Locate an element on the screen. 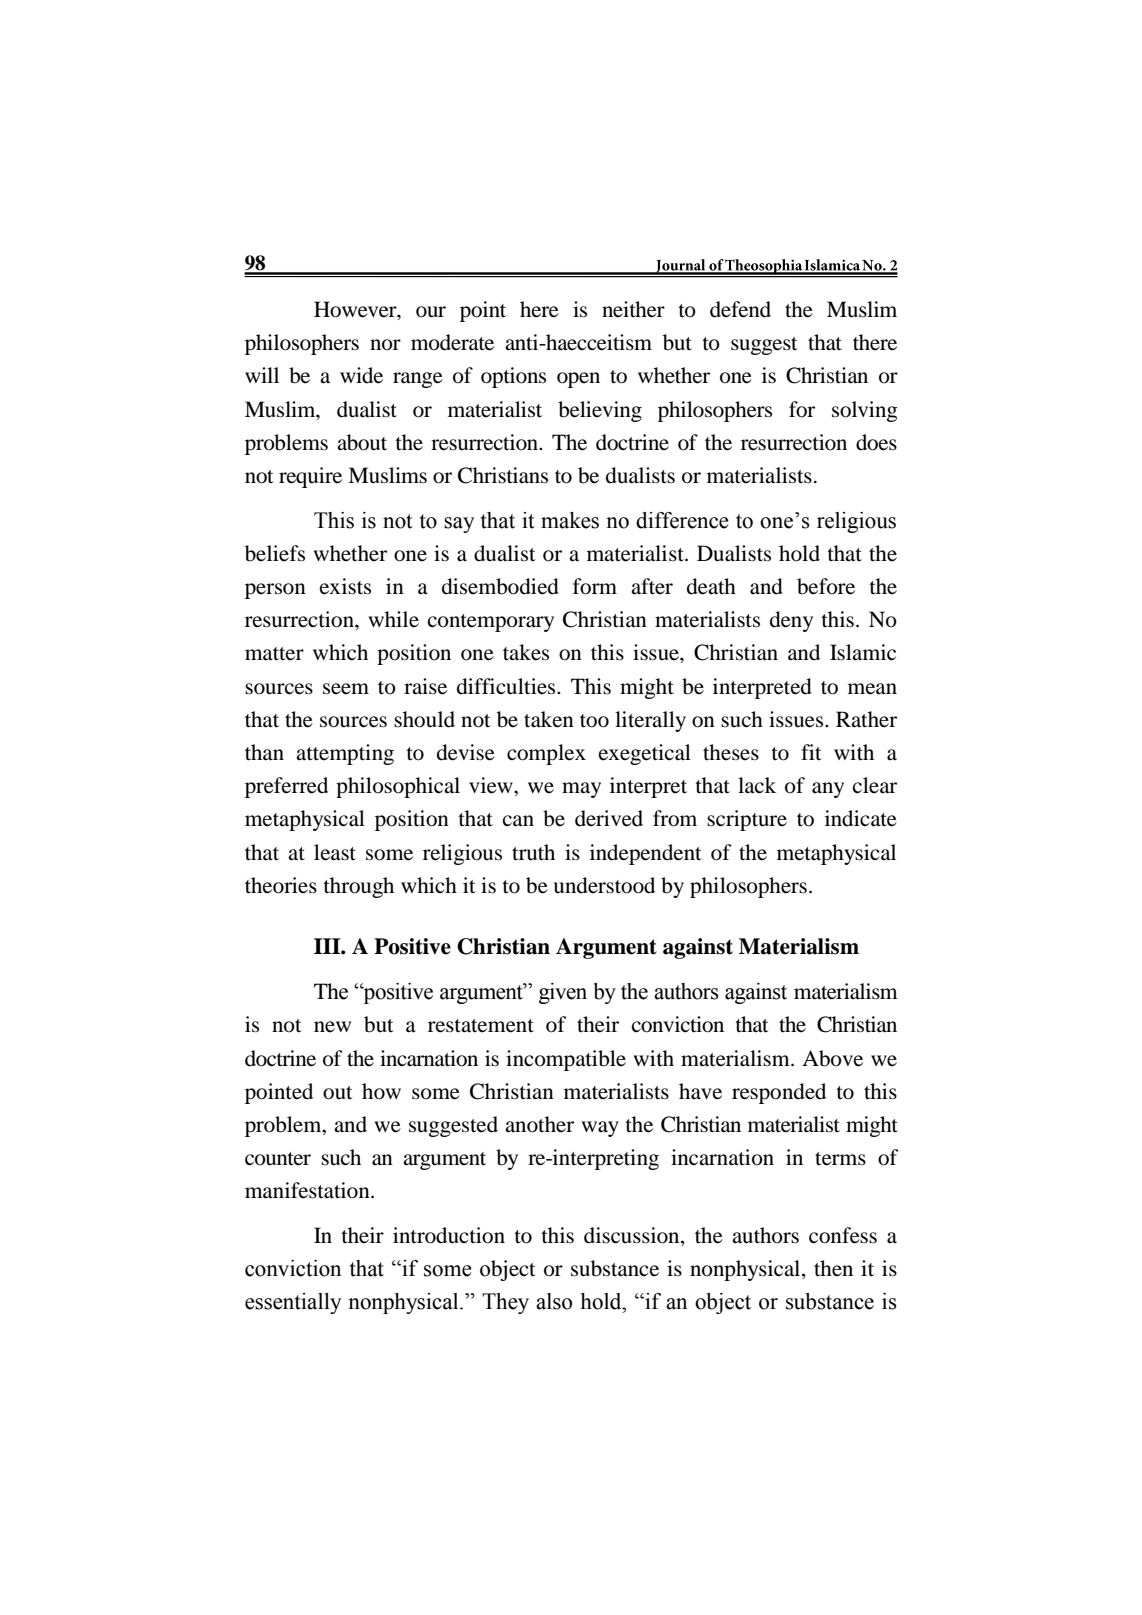 Image resolution: width=1142 pixels, height=1615 pixels. also is located at coordinates (554, 1301).
